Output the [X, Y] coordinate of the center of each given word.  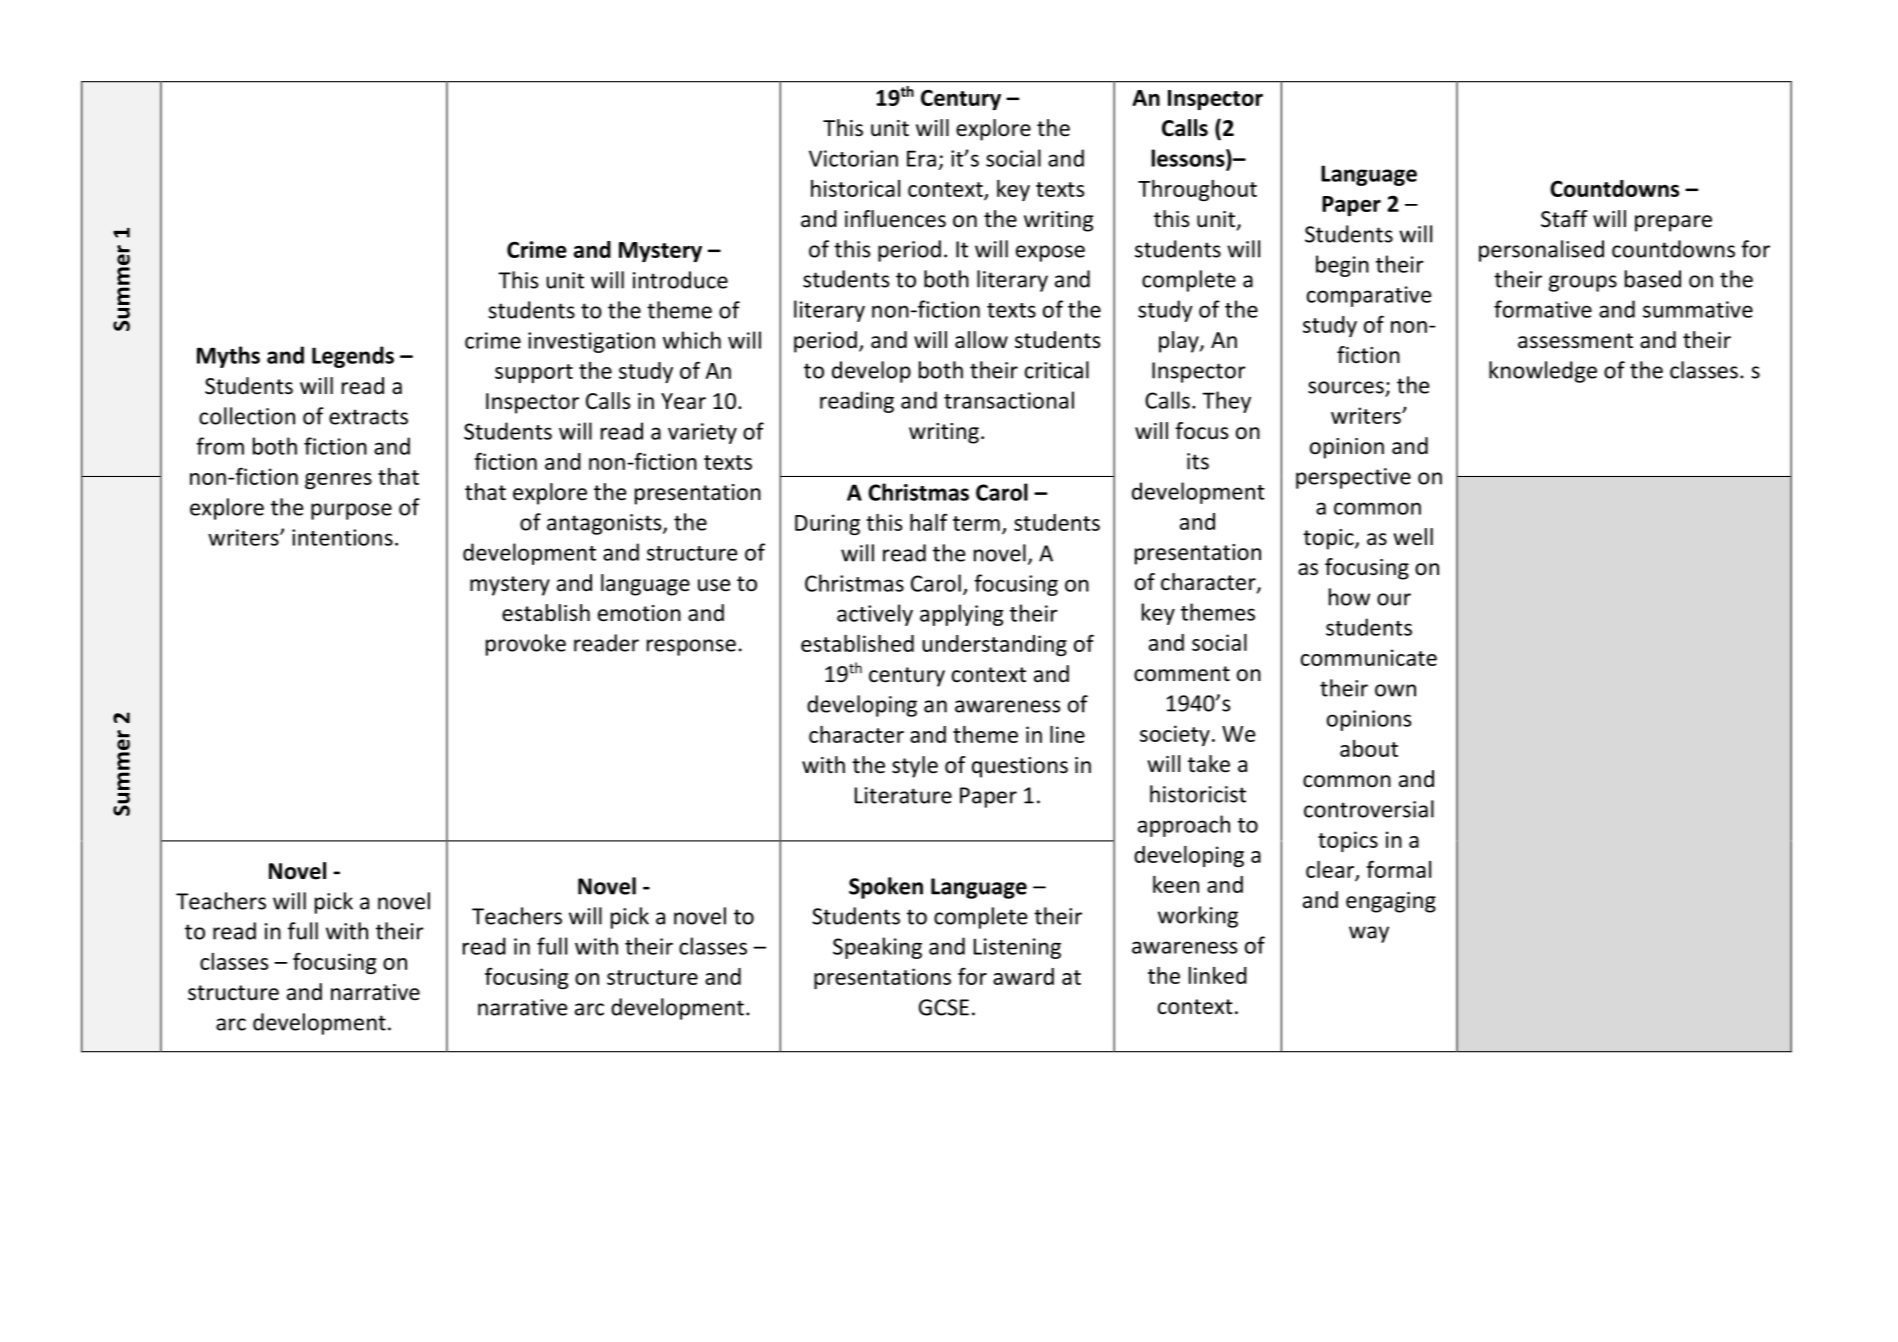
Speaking [877, 948]
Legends [353, 357]
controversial [1369, 809]
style [915, 767]
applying [961, 615]
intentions [342, 537]
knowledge [1543, 372]
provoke [526, 645]
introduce [680, 280]
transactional [1009, 400]
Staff [1564, 219]
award [1023, 976]
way [1369, 934]
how [1349, 597]
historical [855, 188]
